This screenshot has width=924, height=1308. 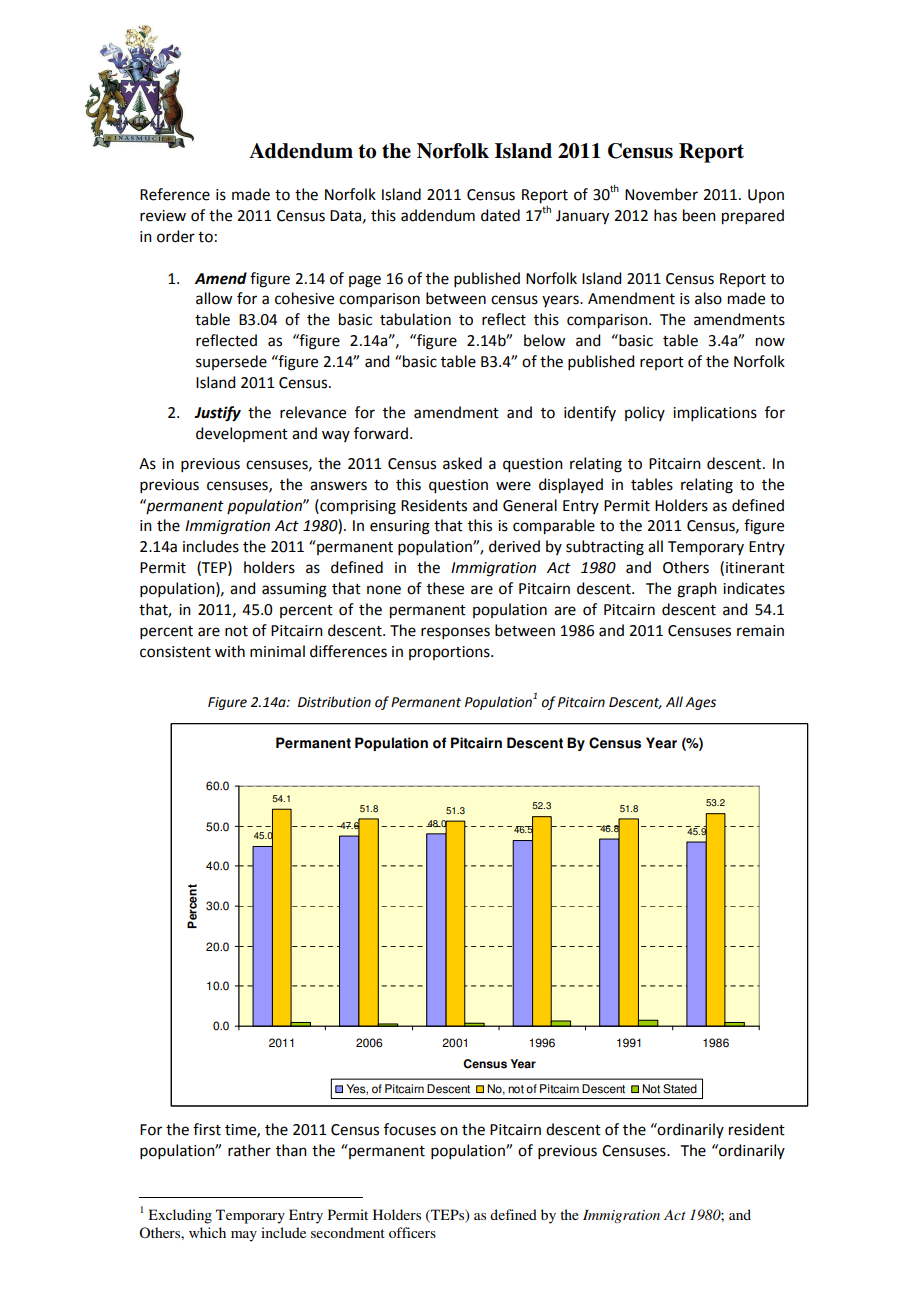 I want to click on been, so click(x=699, y=215).
